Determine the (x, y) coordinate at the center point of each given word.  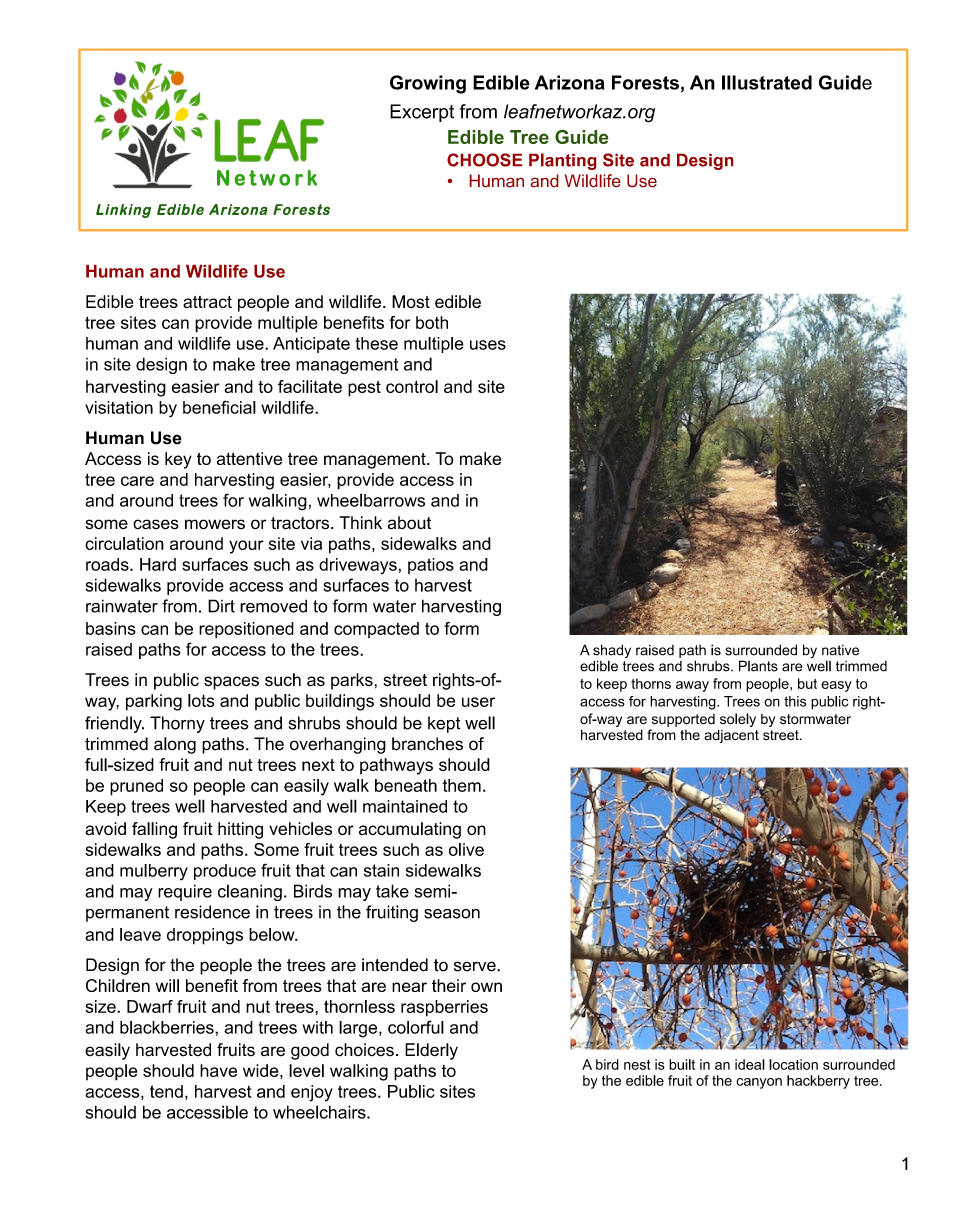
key (178, 460)
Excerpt (422, 113)
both (432, 322)
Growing (428, 84)
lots (201, 700)
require (185, 892)
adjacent (732, 736)
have (218, 1070)
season (452, 914)
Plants (758, 666)
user (478, 702)
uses (488, 345)
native (840, 650)
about (409, 523)
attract (207, 302)
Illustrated (767, 82)
